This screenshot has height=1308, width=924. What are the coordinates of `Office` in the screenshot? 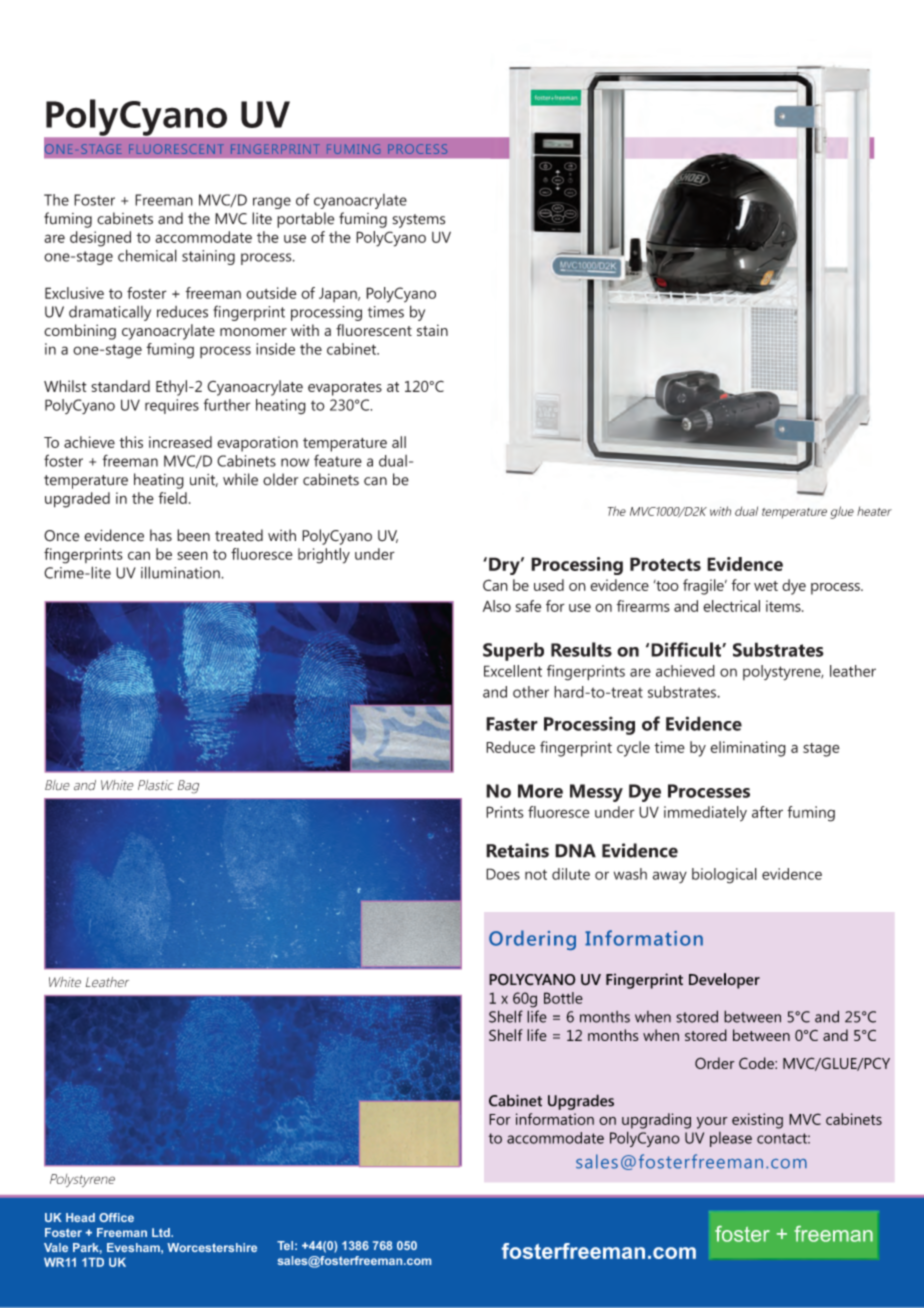 It's located at (116, 1217).
